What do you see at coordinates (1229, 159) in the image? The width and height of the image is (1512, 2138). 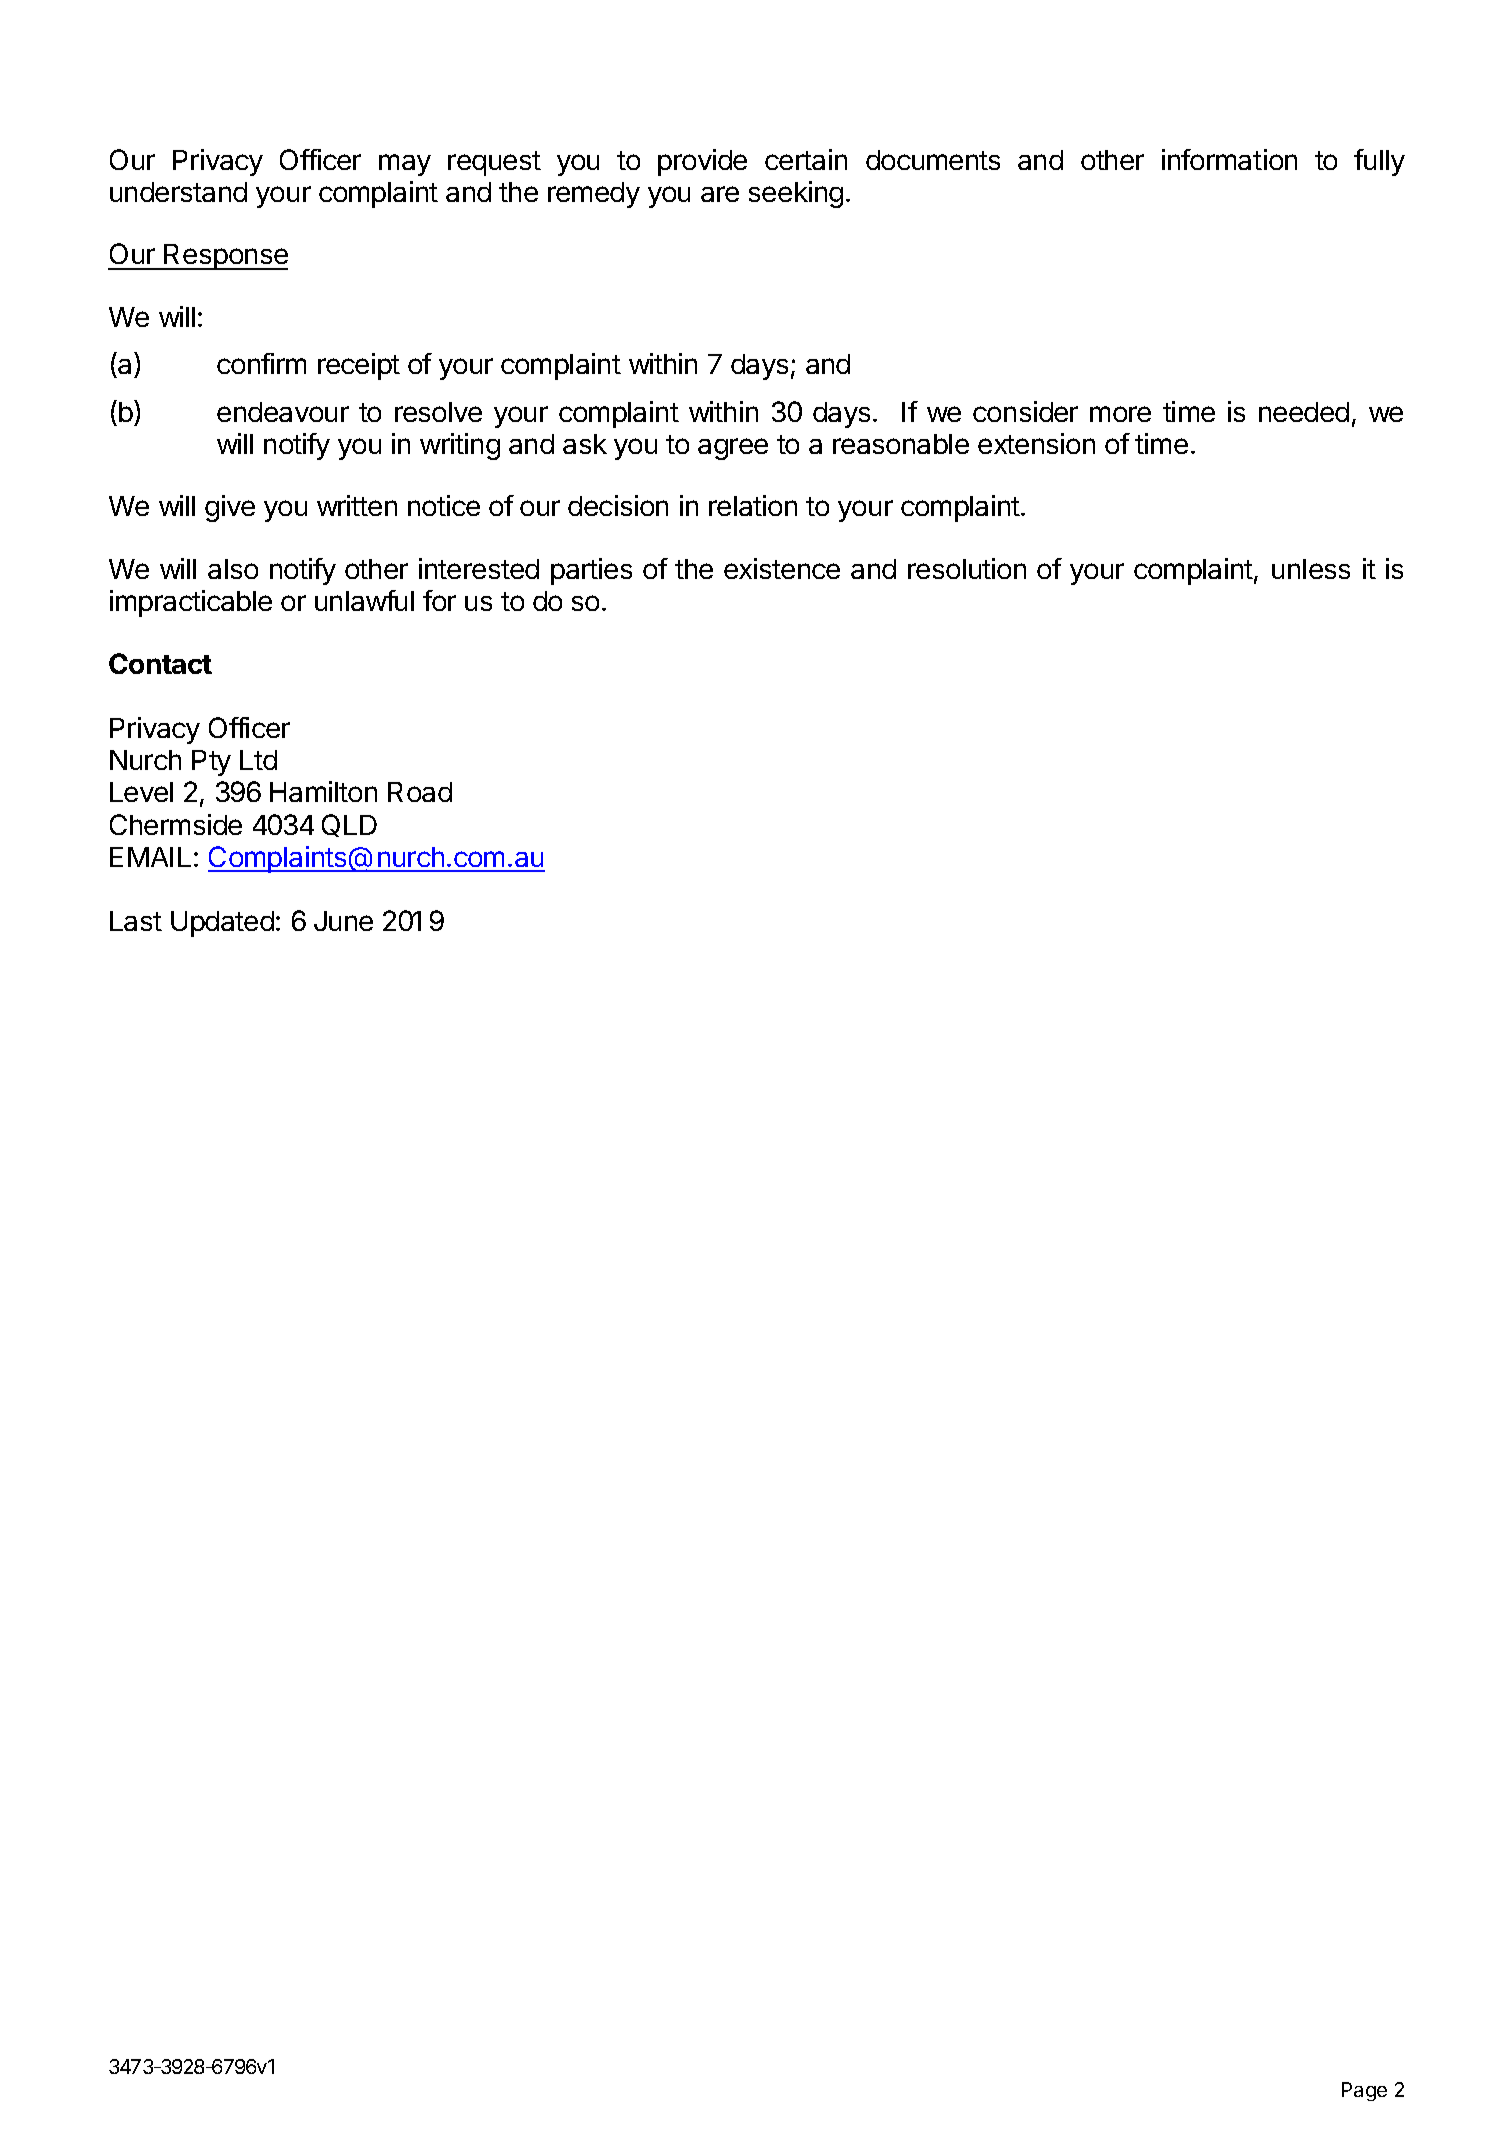 I see `information` at bounding box center [1229, 159].
